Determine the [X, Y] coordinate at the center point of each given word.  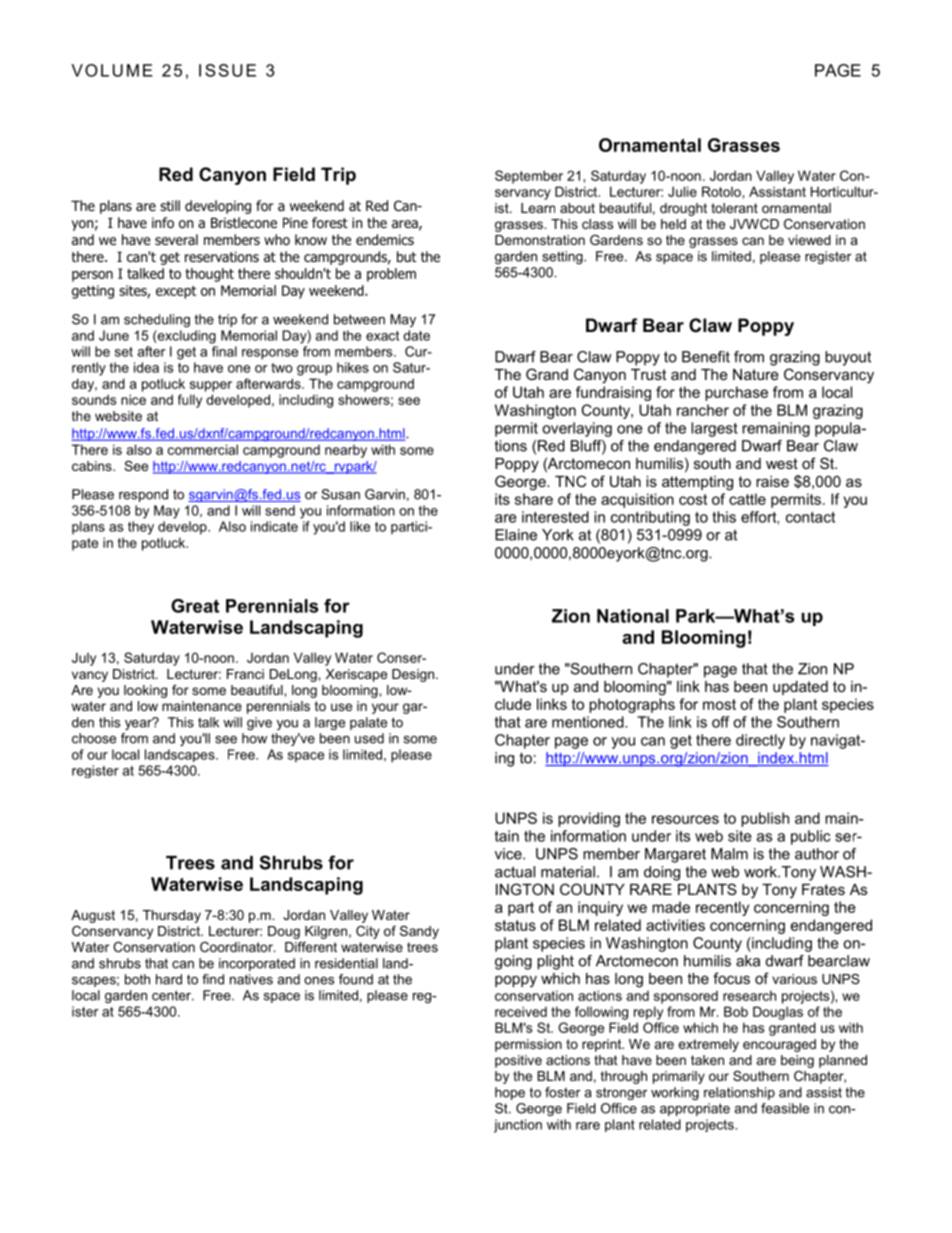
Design [414, 675]
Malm [729, 854]
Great [195, 606]
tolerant [734, 208]
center [172, 995]
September [529, 177]
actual [515, 872]
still [170, 205]
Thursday [172, 916]
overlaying [577, 429]
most [719, 704]
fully [190, 401]
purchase [736, 393]
